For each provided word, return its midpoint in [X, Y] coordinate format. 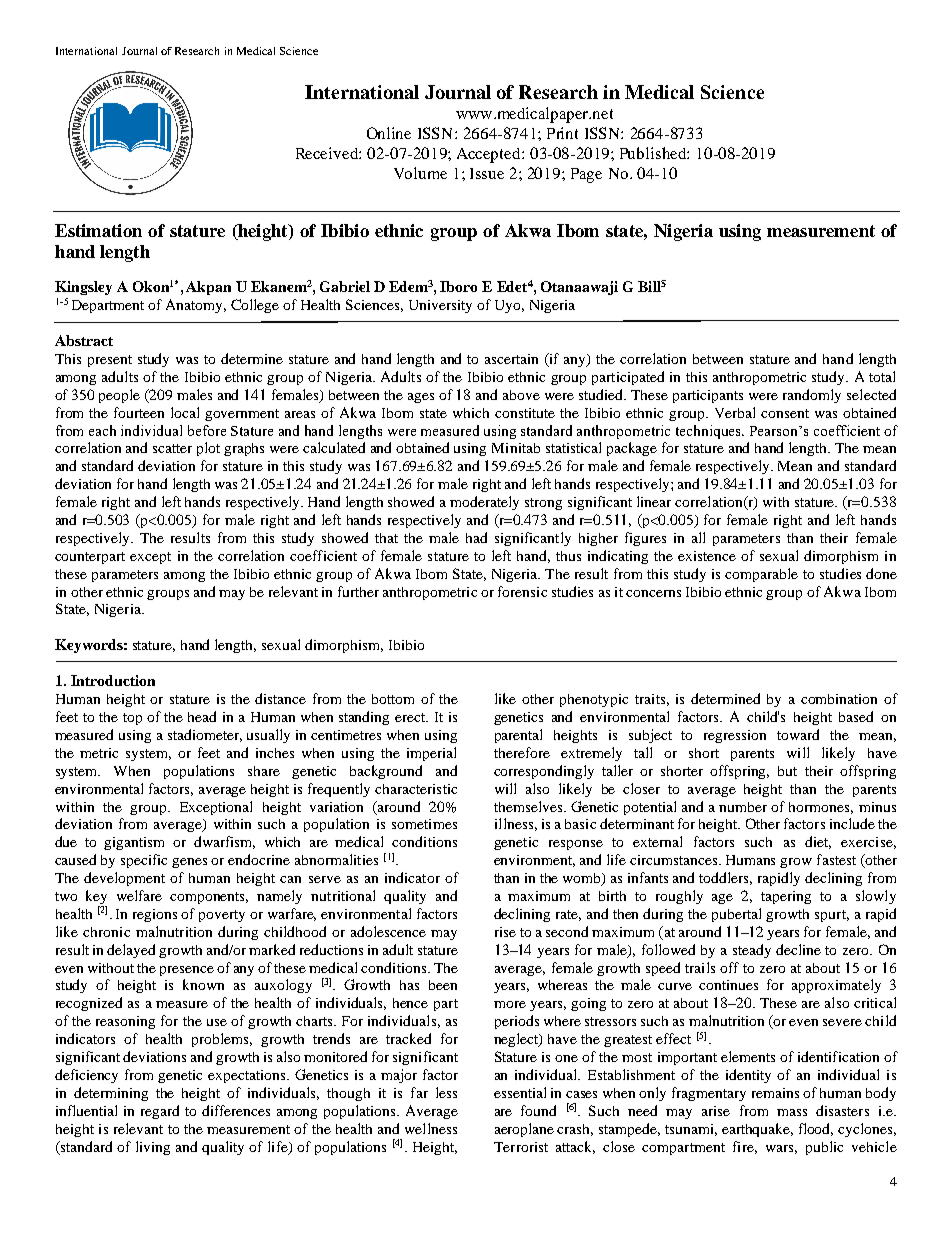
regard [160, 1112]
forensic [522, 591]
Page [586, 175]
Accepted [490, 155]
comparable [761, 575]
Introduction [113, 680]
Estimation [98, 230]
